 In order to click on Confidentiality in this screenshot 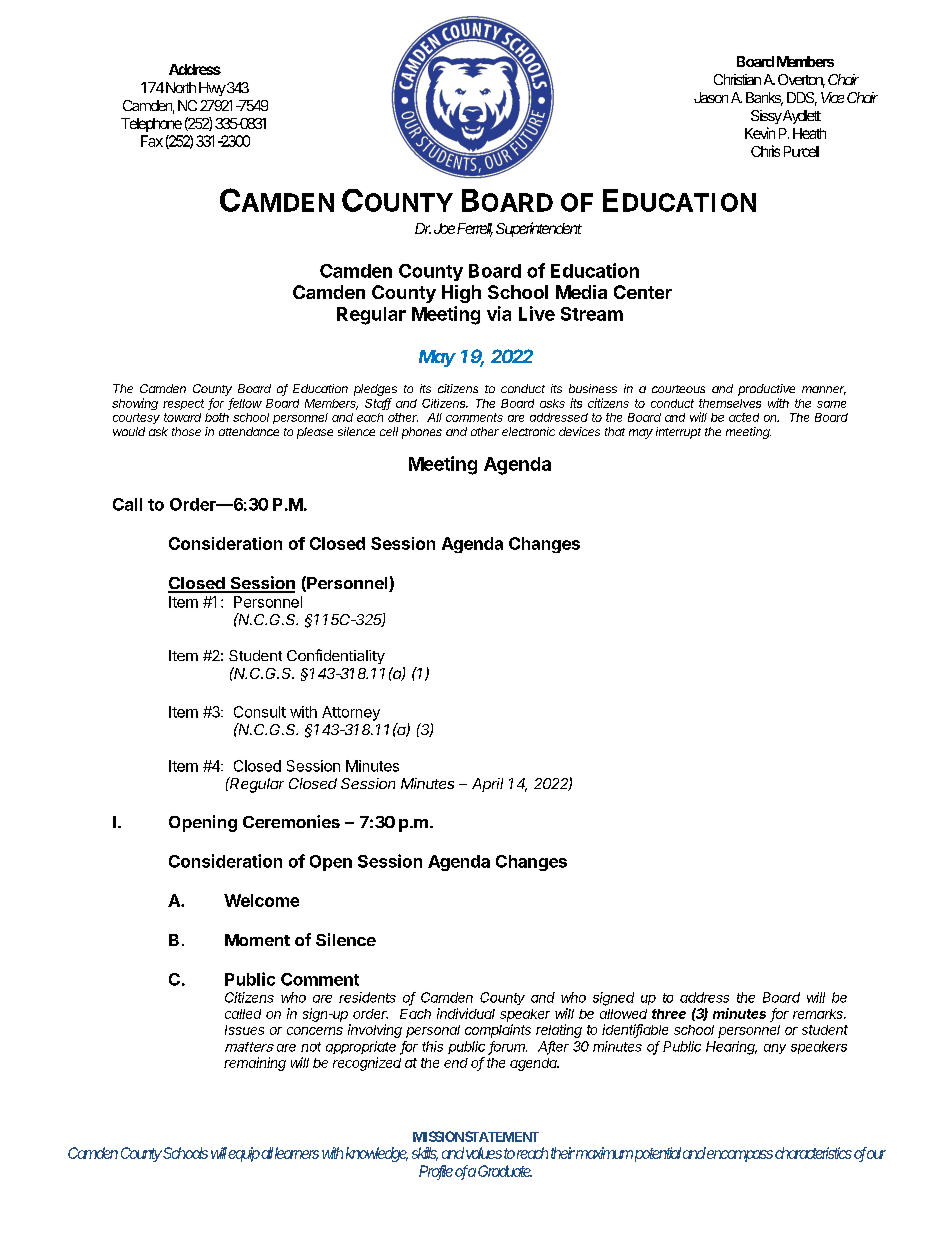, I will do `click(336, 656)`.
